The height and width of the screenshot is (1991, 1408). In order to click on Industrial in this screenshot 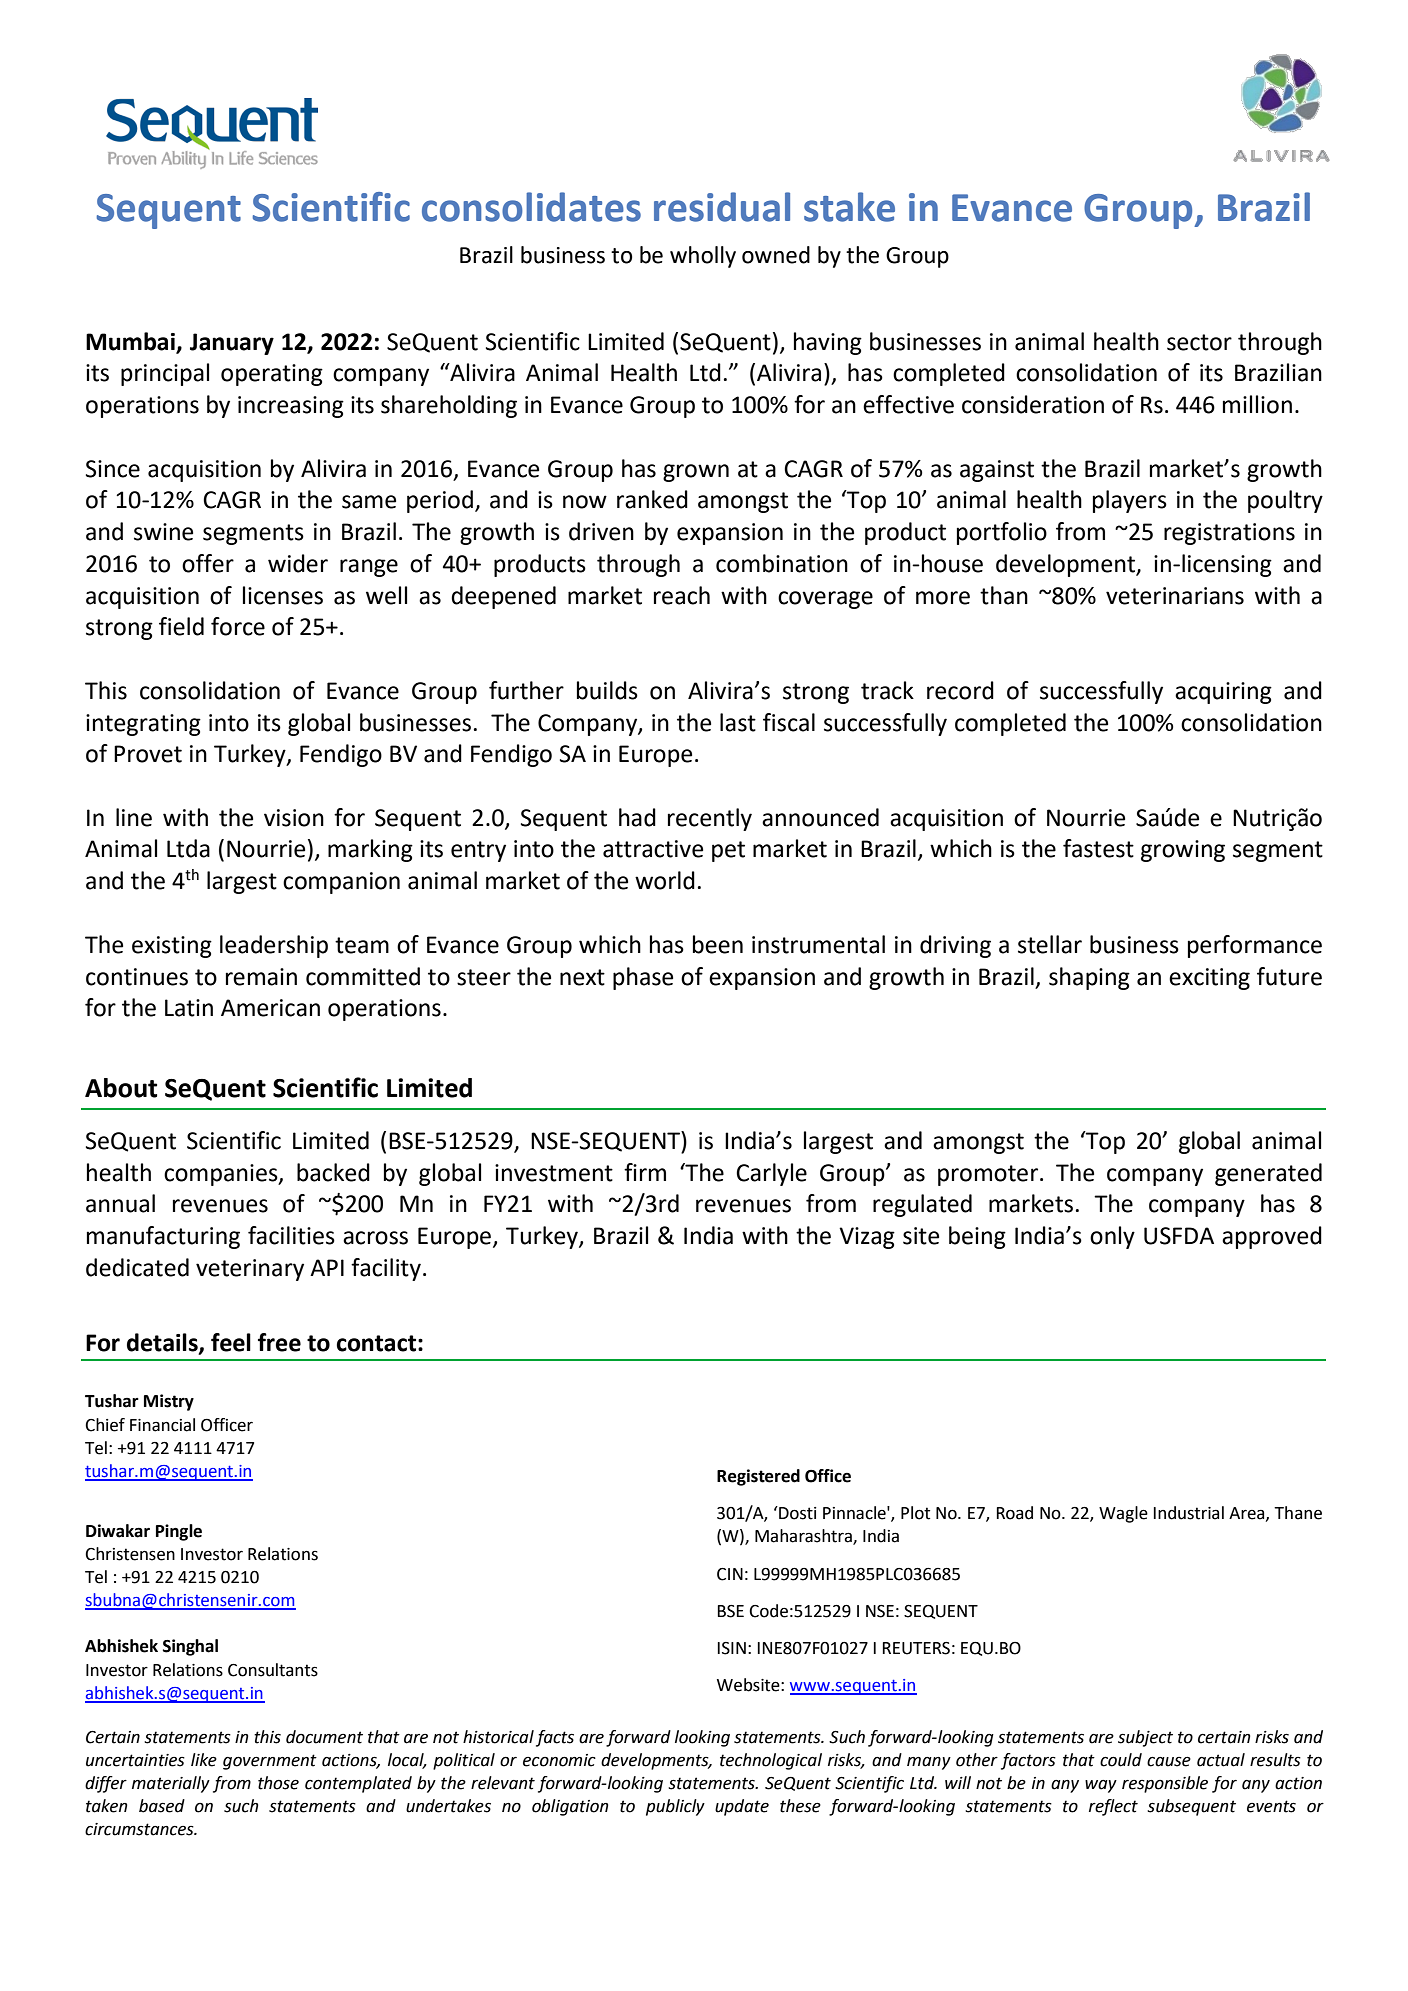, I will do `click(1188, 1513)`.
